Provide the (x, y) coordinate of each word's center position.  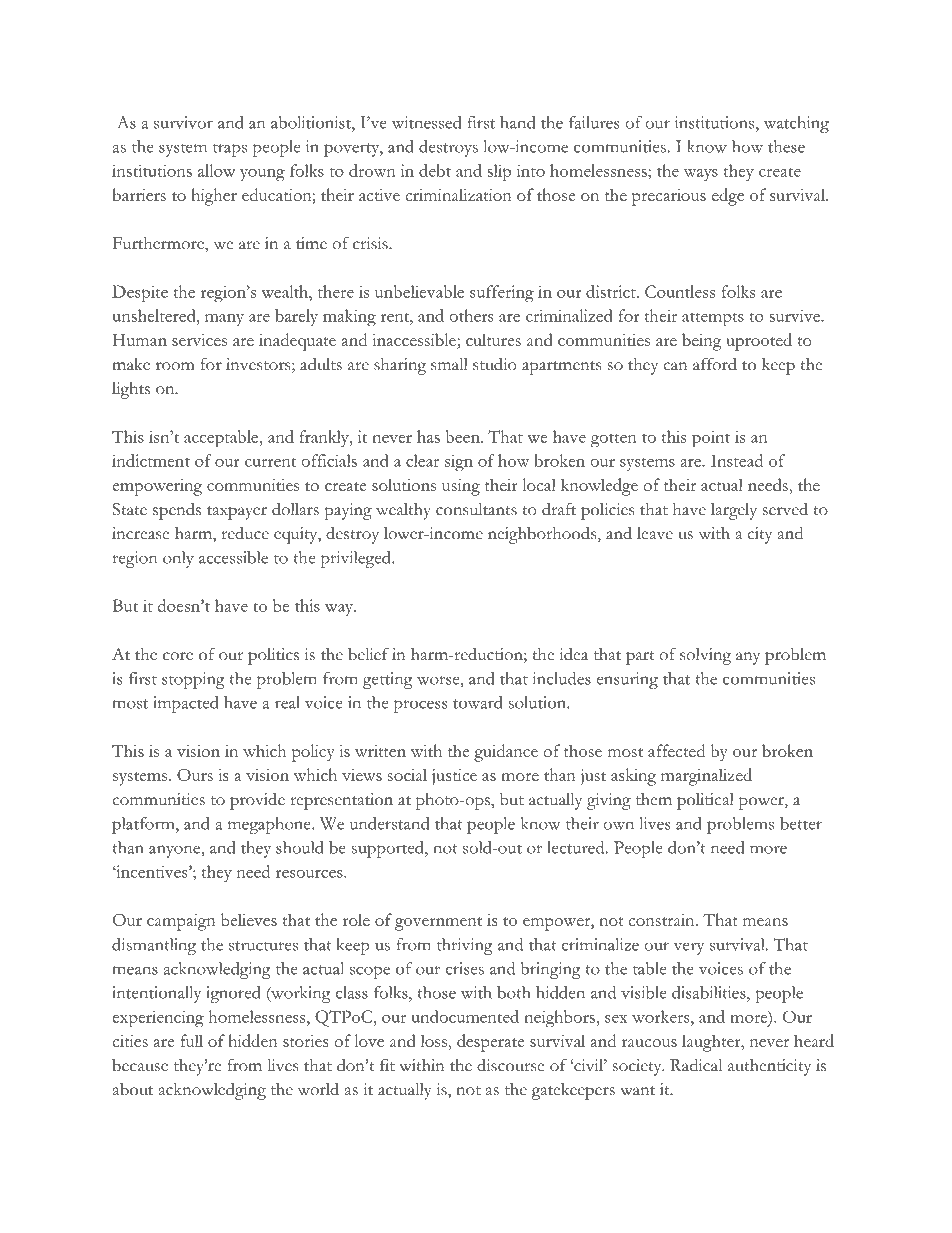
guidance (506, 753)
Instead (737, 460)
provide (257, 801)
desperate (490, 1043)
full (191, 1040)
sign (459, 463)
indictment (151, 460)
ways (701, 175)
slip (499, 173)
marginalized (706, 777)
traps (230, 150)
